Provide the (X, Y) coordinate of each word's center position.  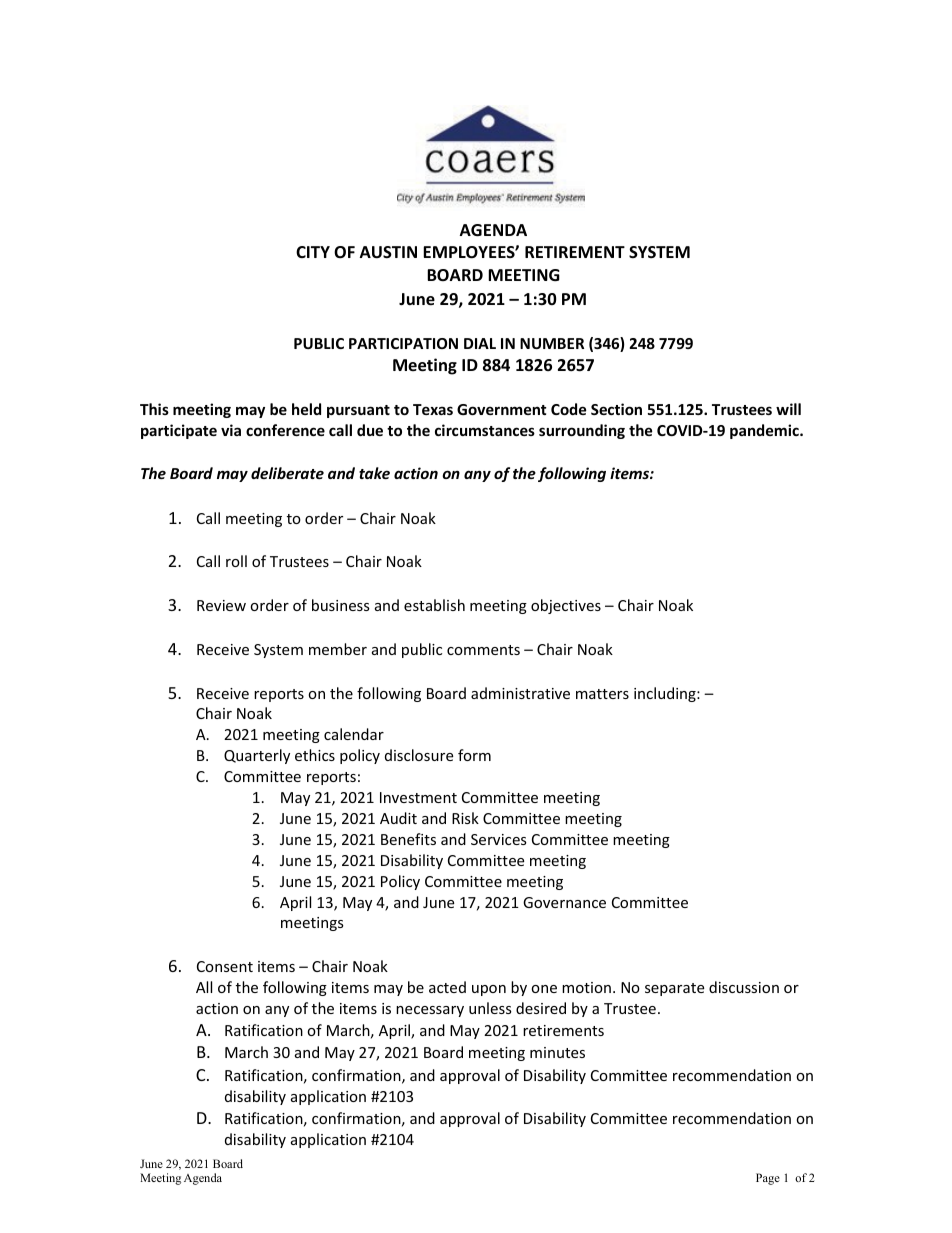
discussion (744, 987)
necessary (430, 1011)
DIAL (480, 343)
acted (447, 987)
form (474, 755)
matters (602, 694)
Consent (225, 966)
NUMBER (552, 343)
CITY (313, 252)
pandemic (765, 431)
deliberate (287, 473)
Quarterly (257, 756)
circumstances (485, 430)
